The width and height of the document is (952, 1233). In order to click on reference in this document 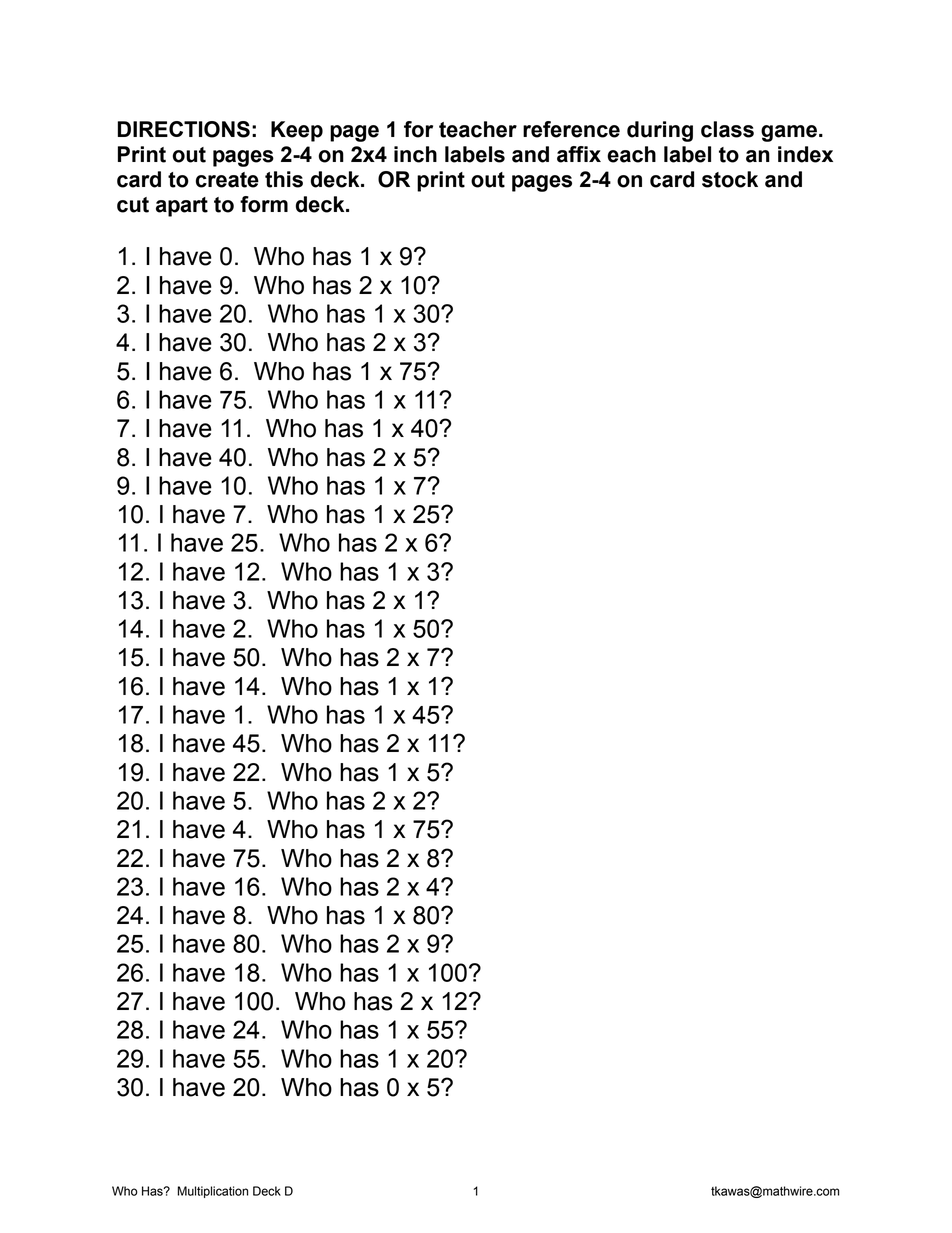, I will do `click(571, 129)`.
